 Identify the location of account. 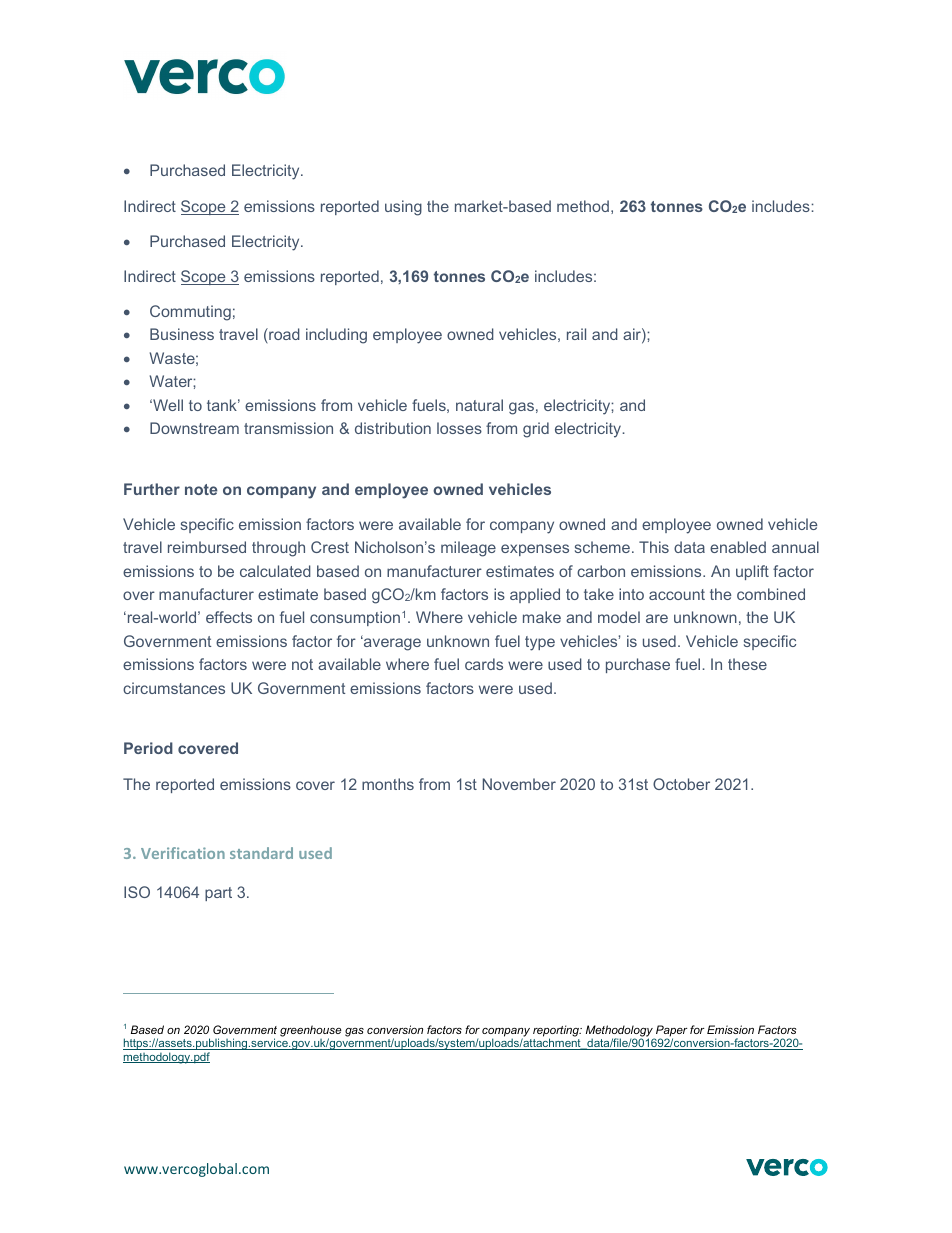
(677, 594).
